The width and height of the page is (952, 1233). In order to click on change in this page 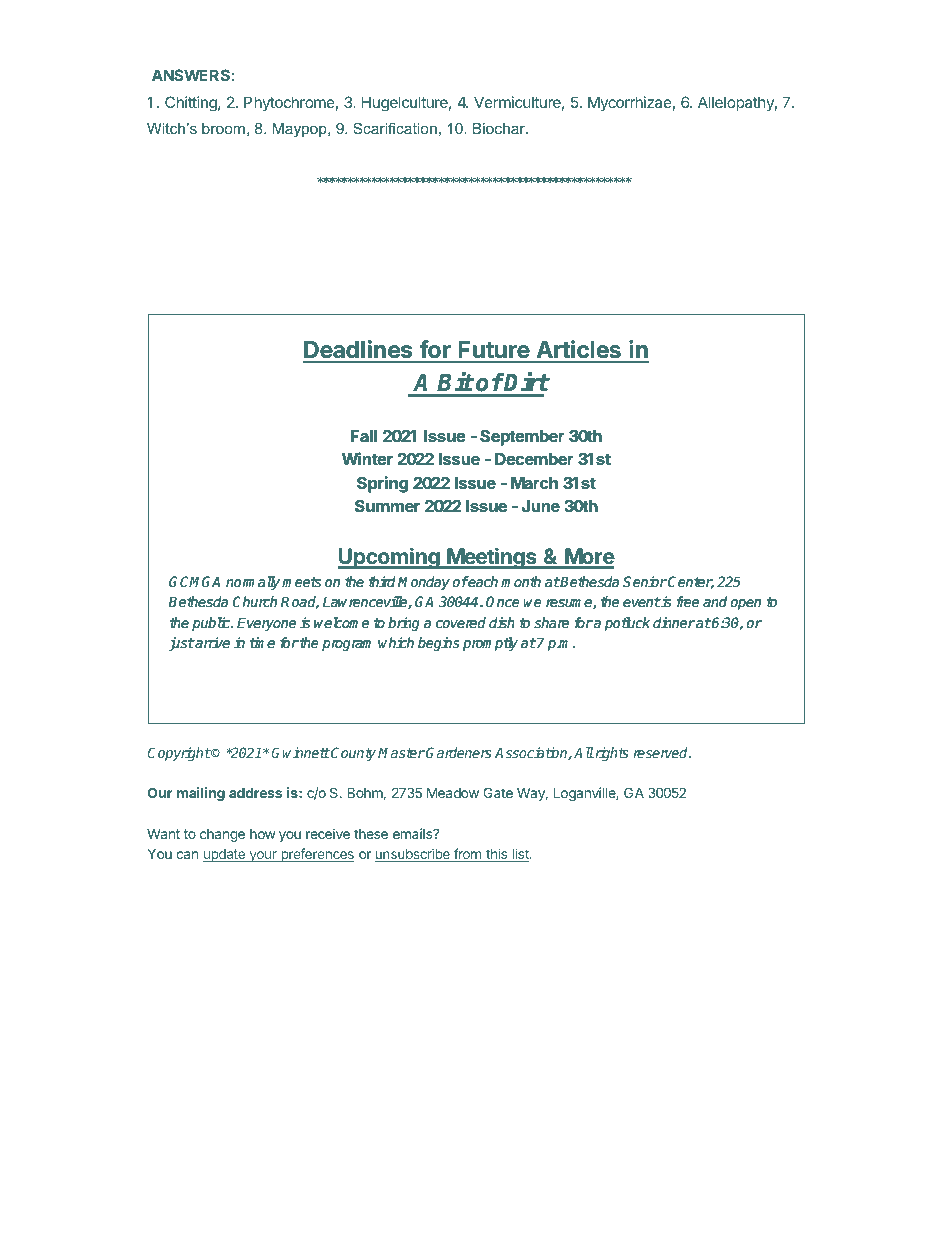, I will do `click(222, 835)`.
